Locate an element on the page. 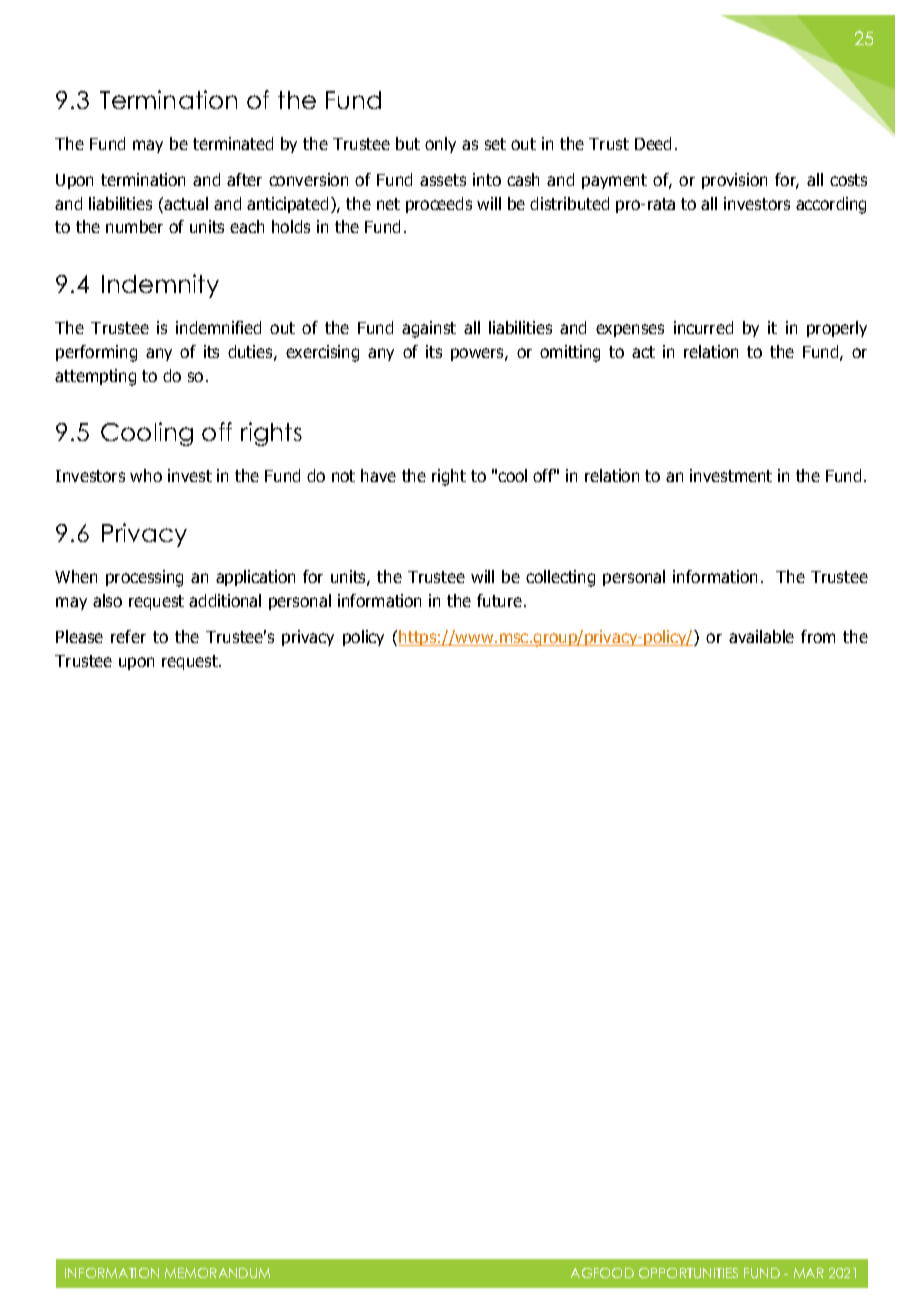 Image resolution: width=924 pixels, height=1308 pixels. refer is located at coordinates (128, 636).
